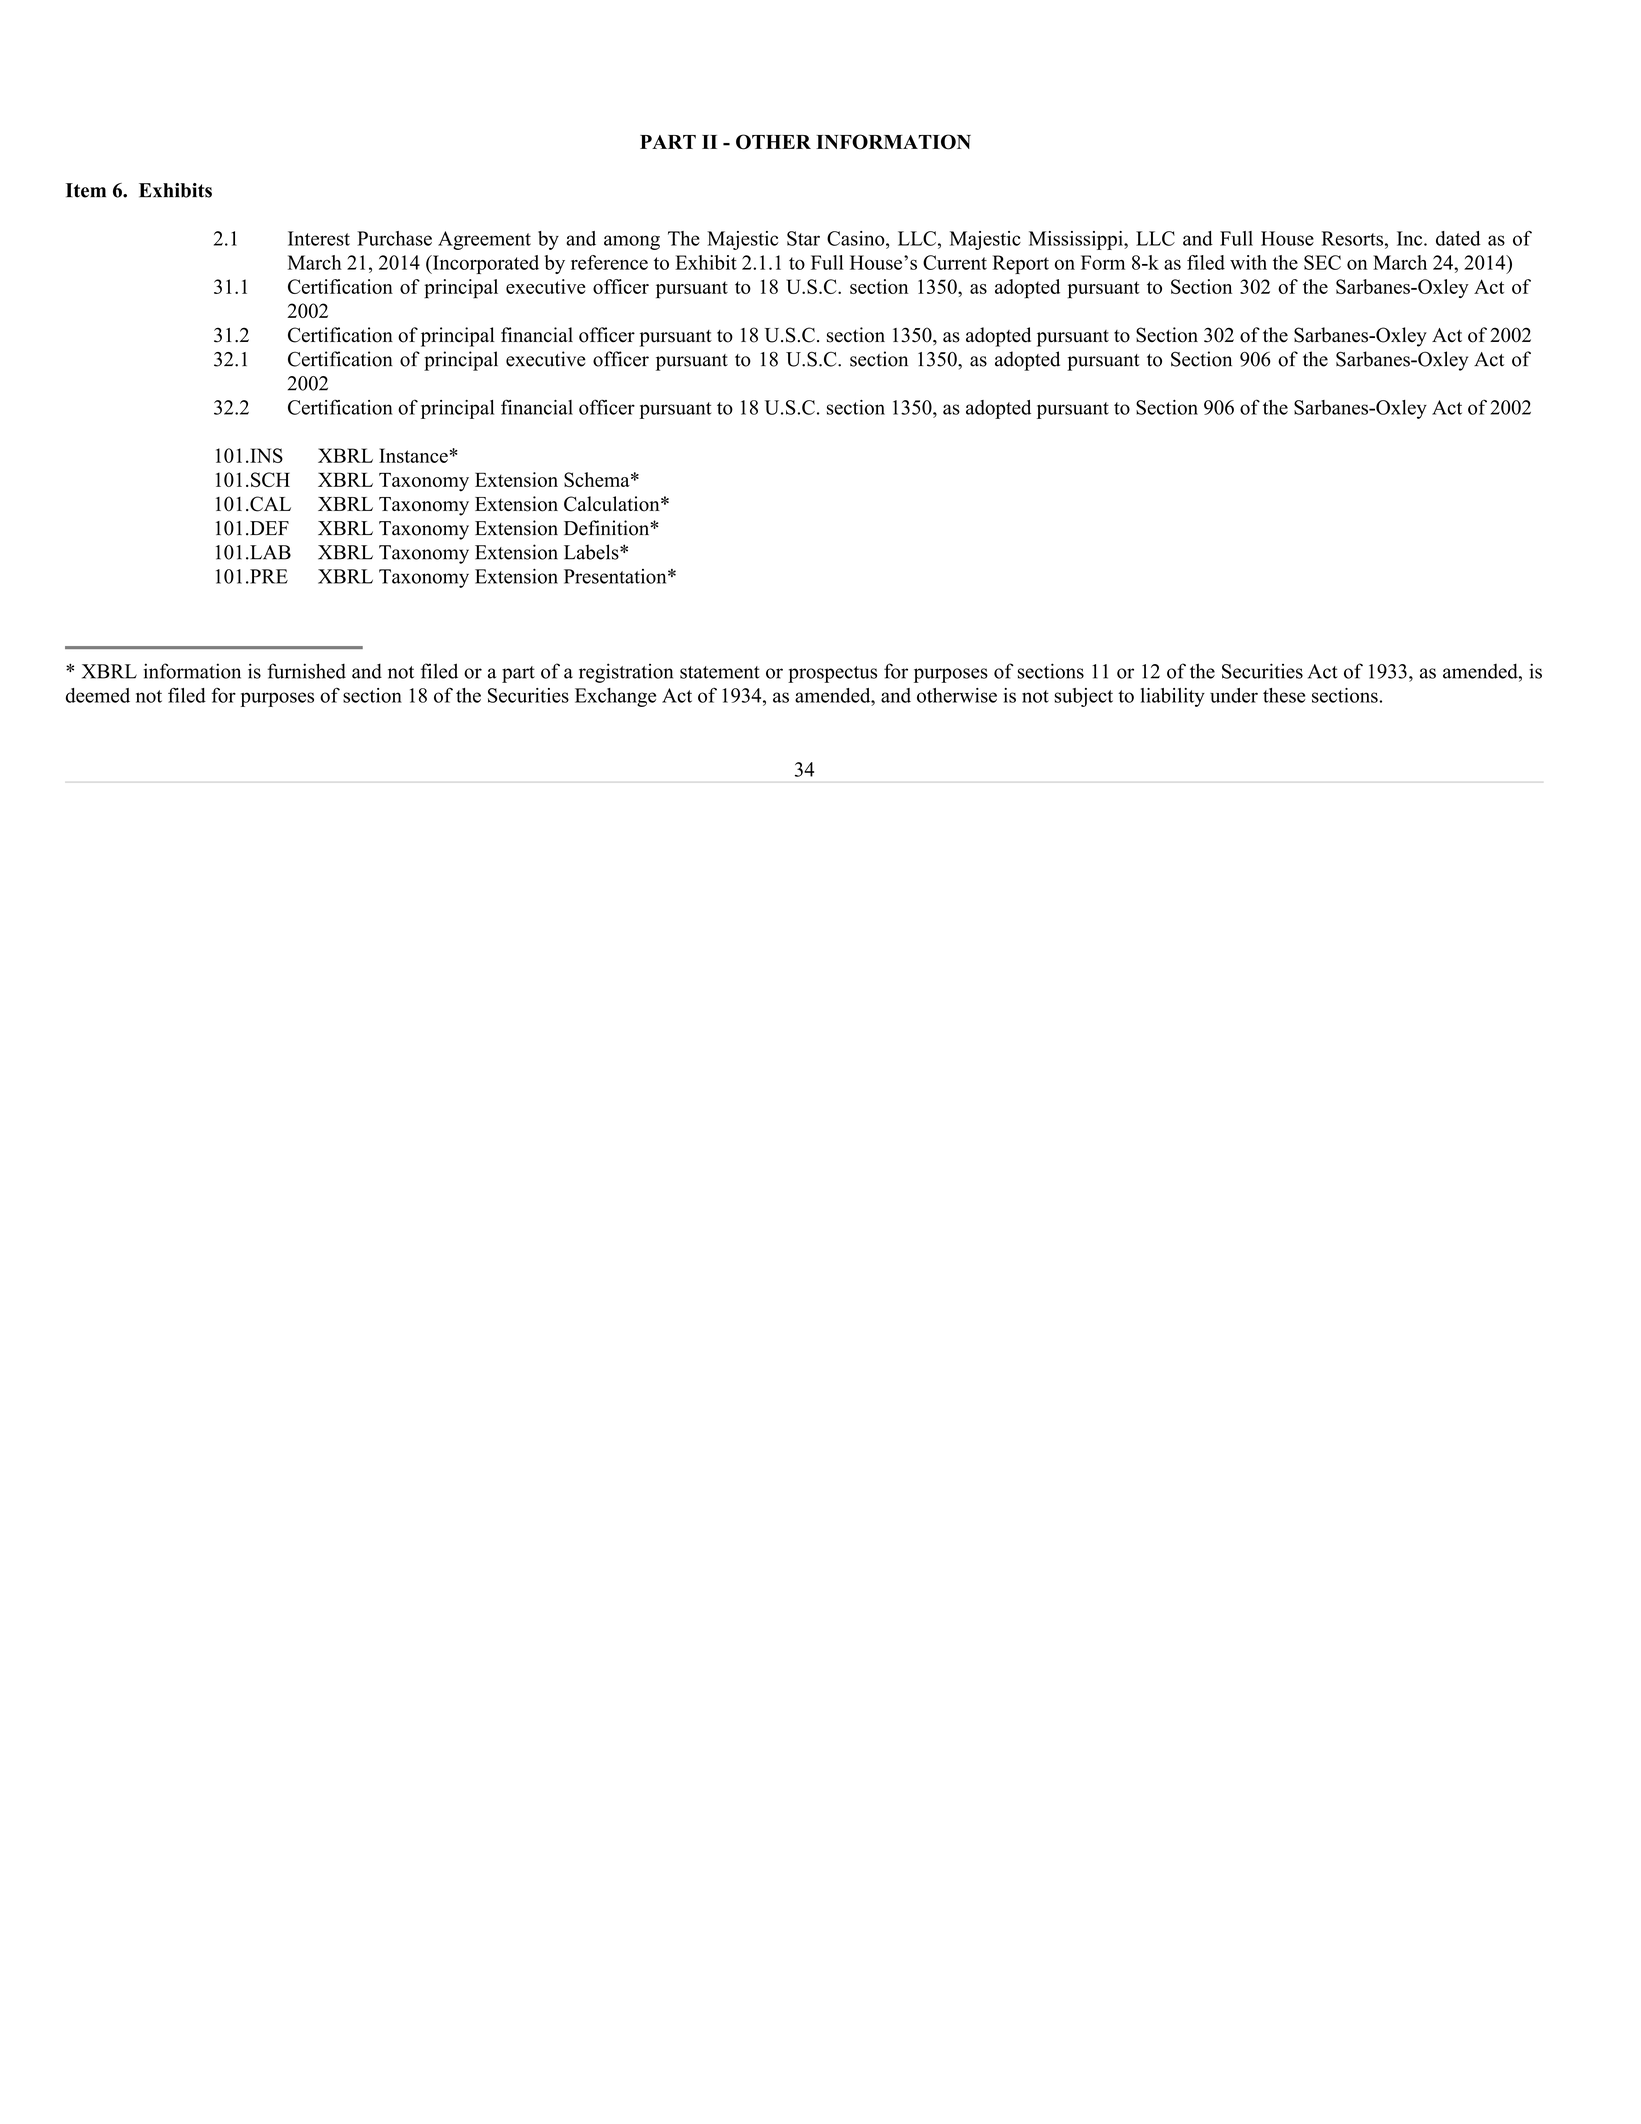 This image has width=1641, height=2124. What do you see at coordinates (803, 238) in the image?
I see `Star` at bounding box center [803, 238].
